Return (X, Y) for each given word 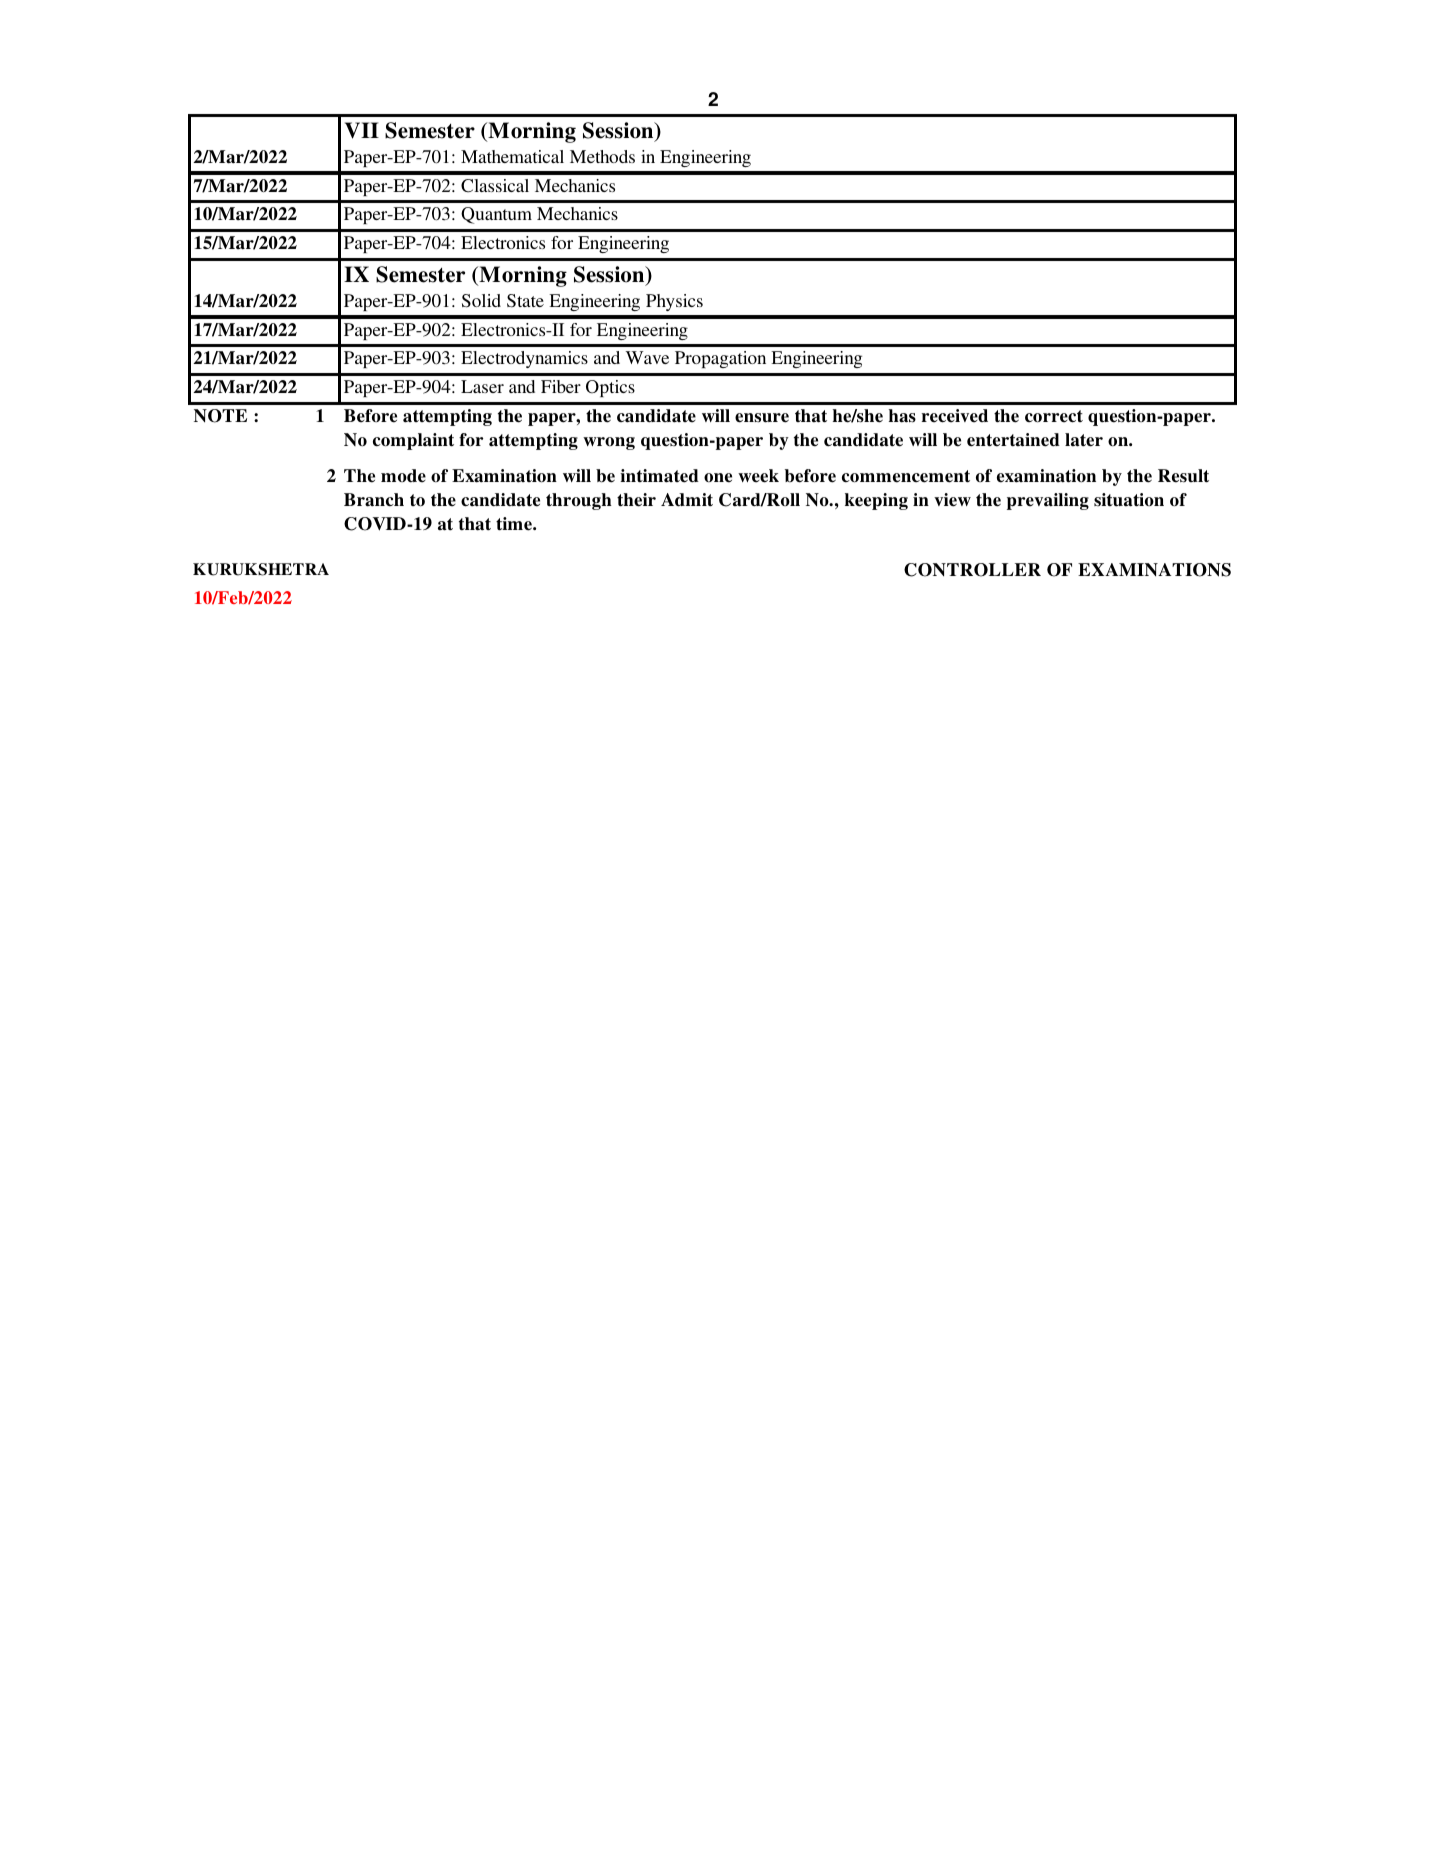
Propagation (720, 359)
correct (1054, 416)
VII (362, 130)
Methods (602, 156)
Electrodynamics (524, 359)
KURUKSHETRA (261, 569)
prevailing (1048, 501)
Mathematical (512, 156)
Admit (687, 500)
